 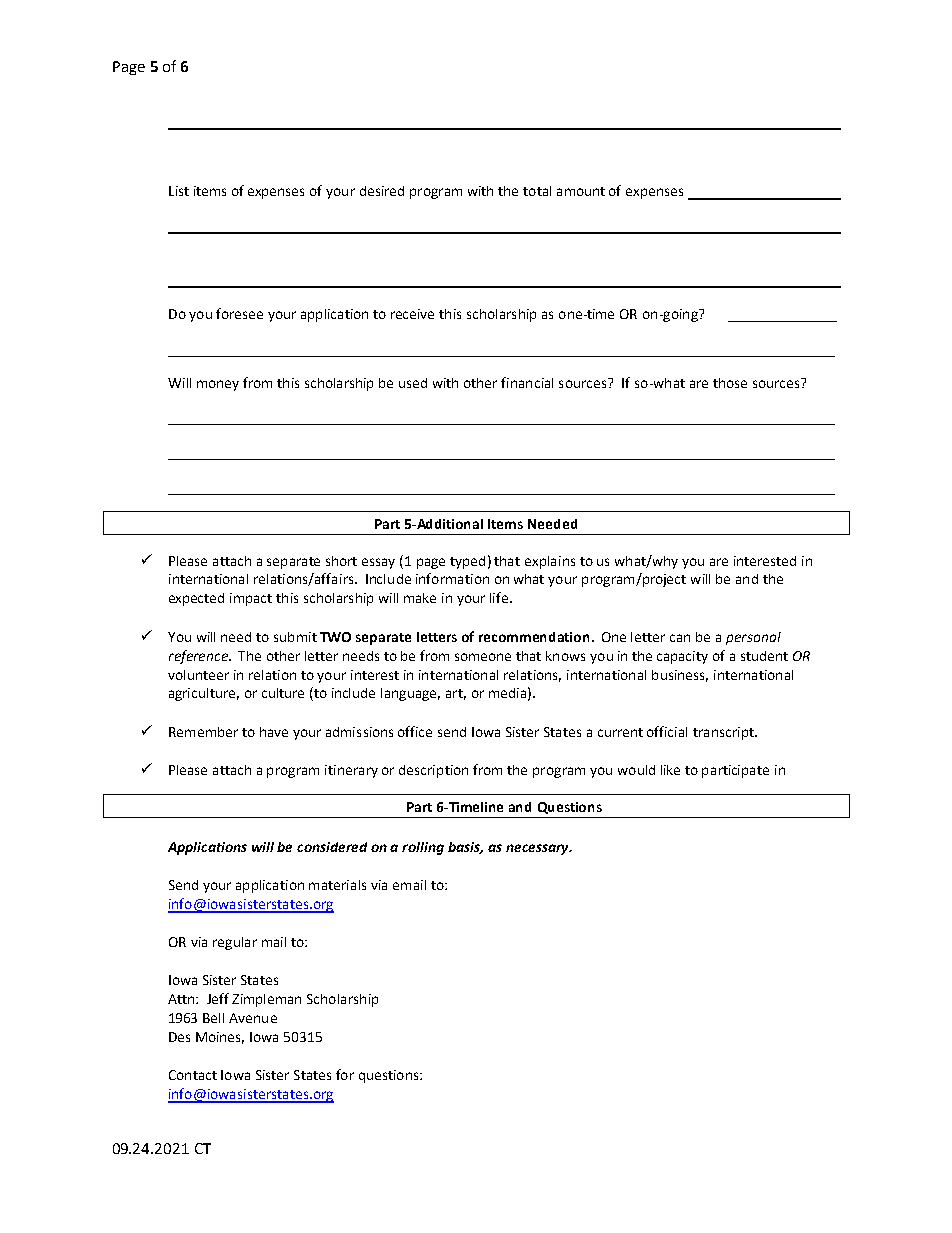 I want to click on amount, so click(x=581, y=191).
